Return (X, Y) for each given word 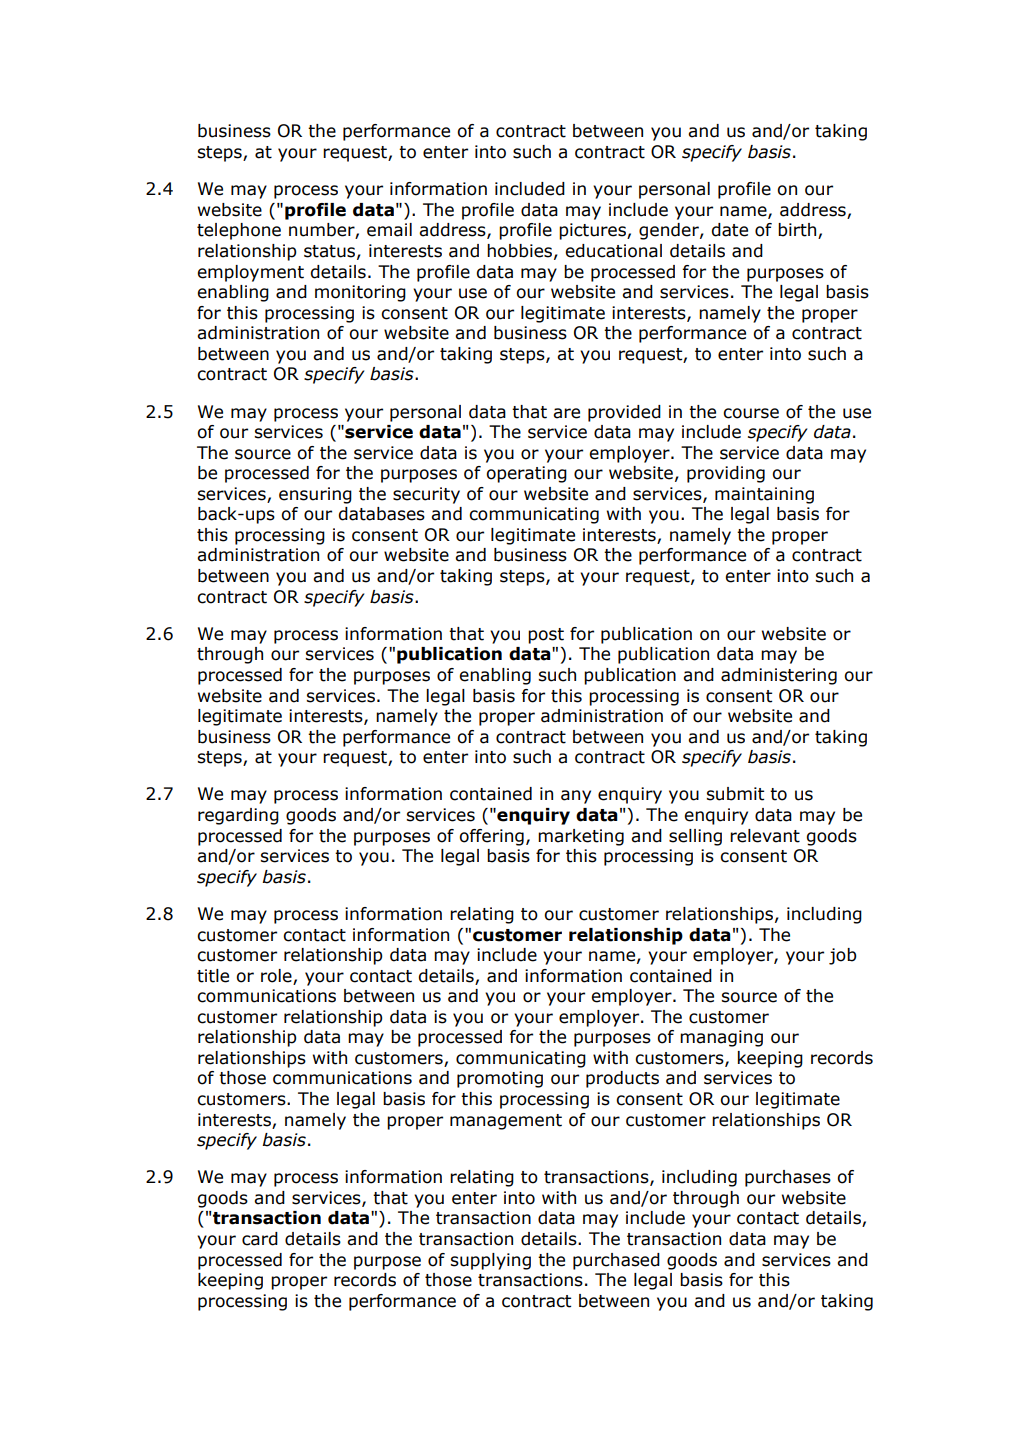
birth (798, 231)
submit (735, 794)
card (260, 1239)
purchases (788, 1178)
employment (250, 273)
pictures (593, 231)
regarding (238, 816)
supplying (490, 1261)
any (576, 797)
